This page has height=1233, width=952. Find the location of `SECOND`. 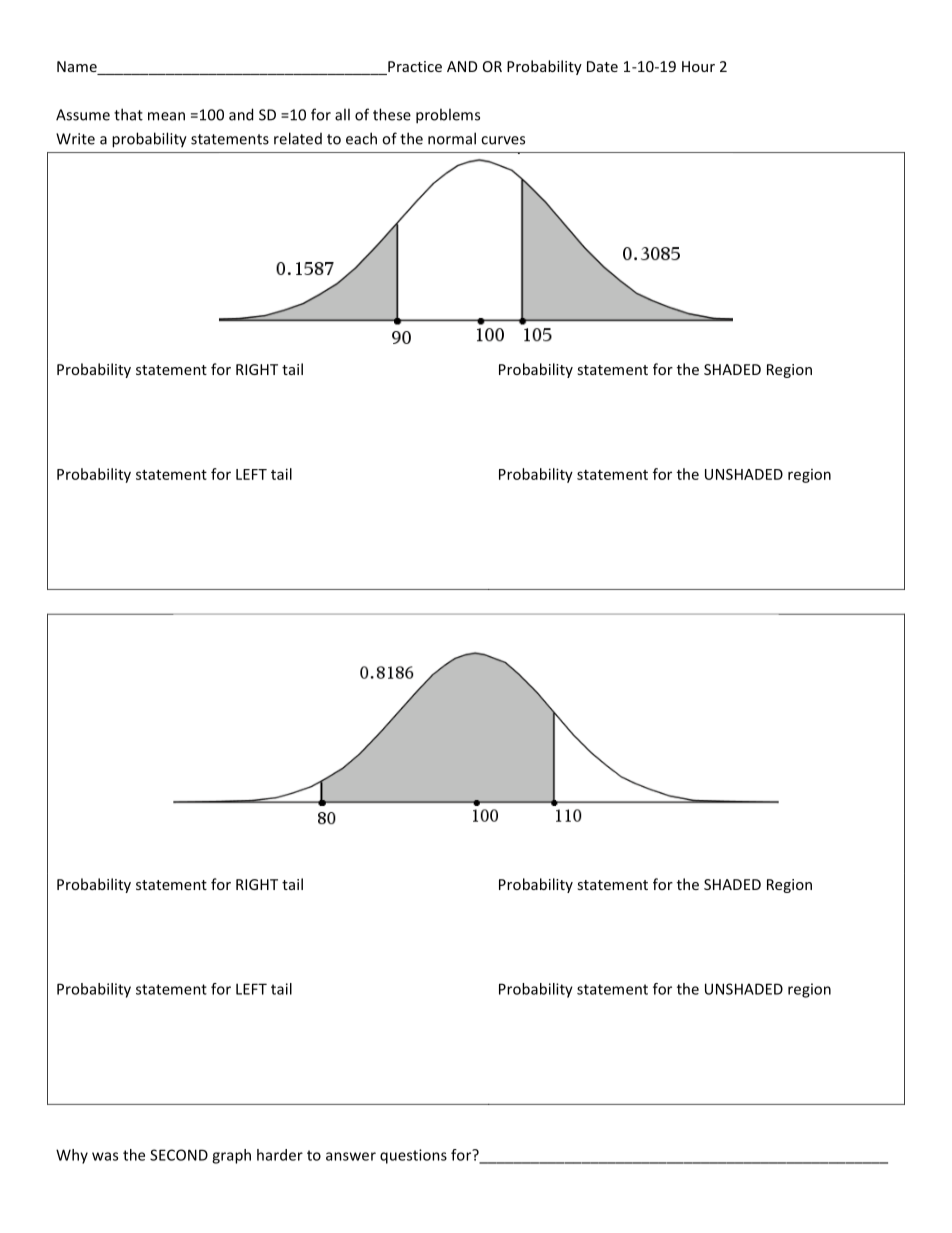

SECOND is located at coordinates (179, 1155).
